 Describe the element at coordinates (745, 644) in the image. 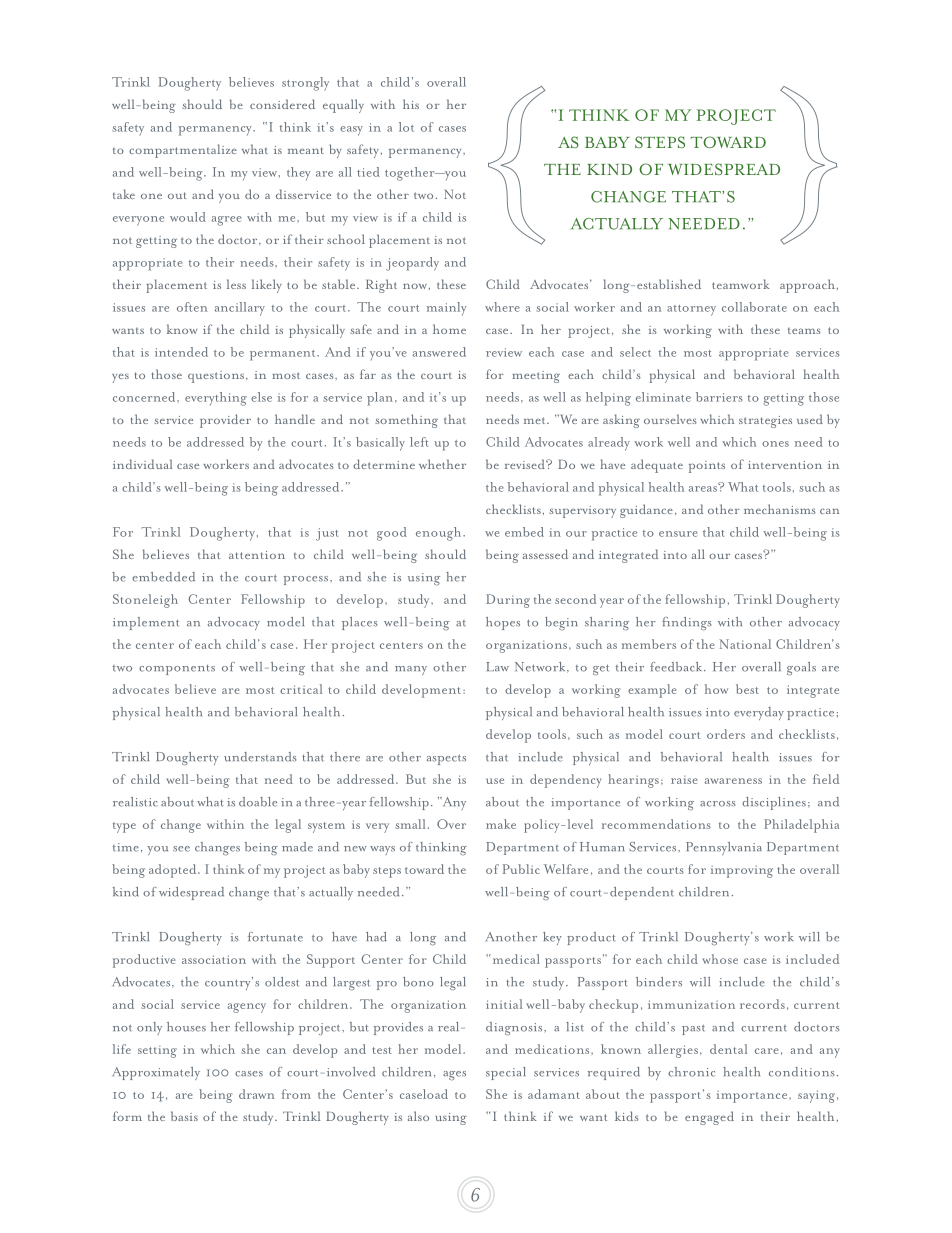

I see `National` at that location.
